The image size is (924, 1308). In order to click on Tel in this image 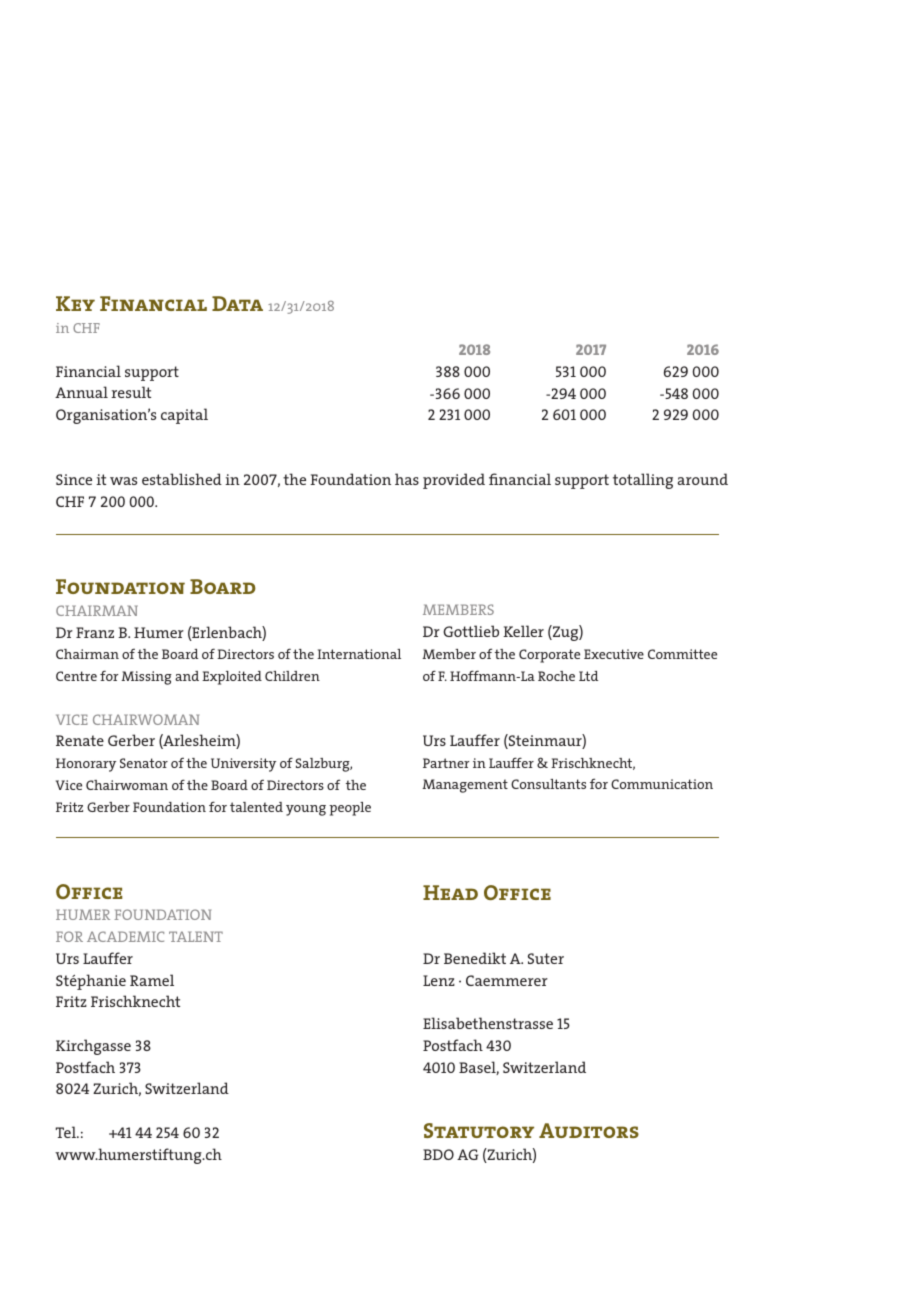, I will do `click(67, 1132)`.
